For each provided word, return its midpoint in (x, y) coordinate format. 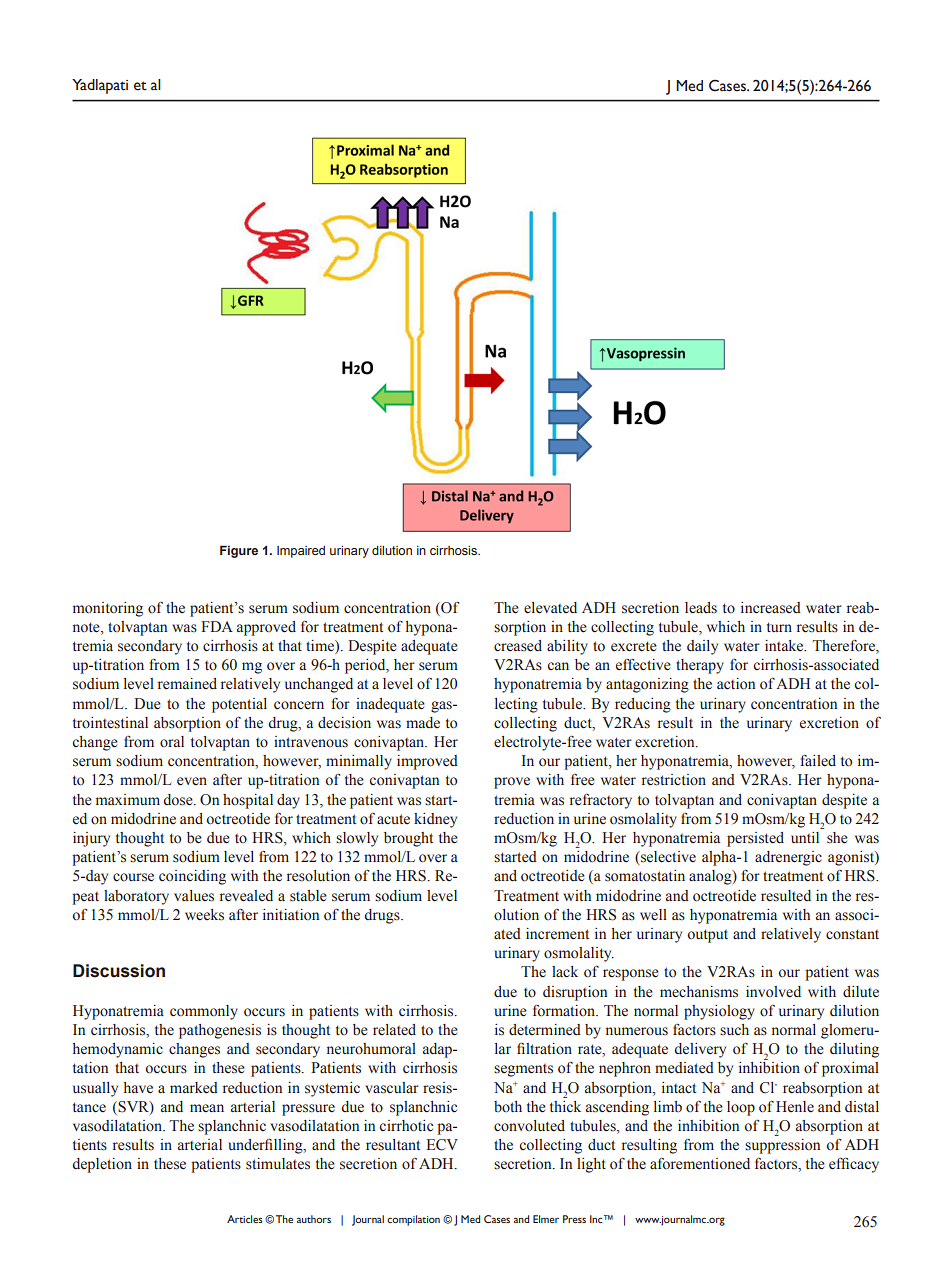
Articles (245, 1219)
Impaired (301, 552)
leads (701, 608)
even (192, 781)
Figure (239, 551)
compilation (413, 1220)
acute (393, 819)
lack (565, 972)
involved (773, 992)
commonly (204, 1012)
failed (818, 760)
